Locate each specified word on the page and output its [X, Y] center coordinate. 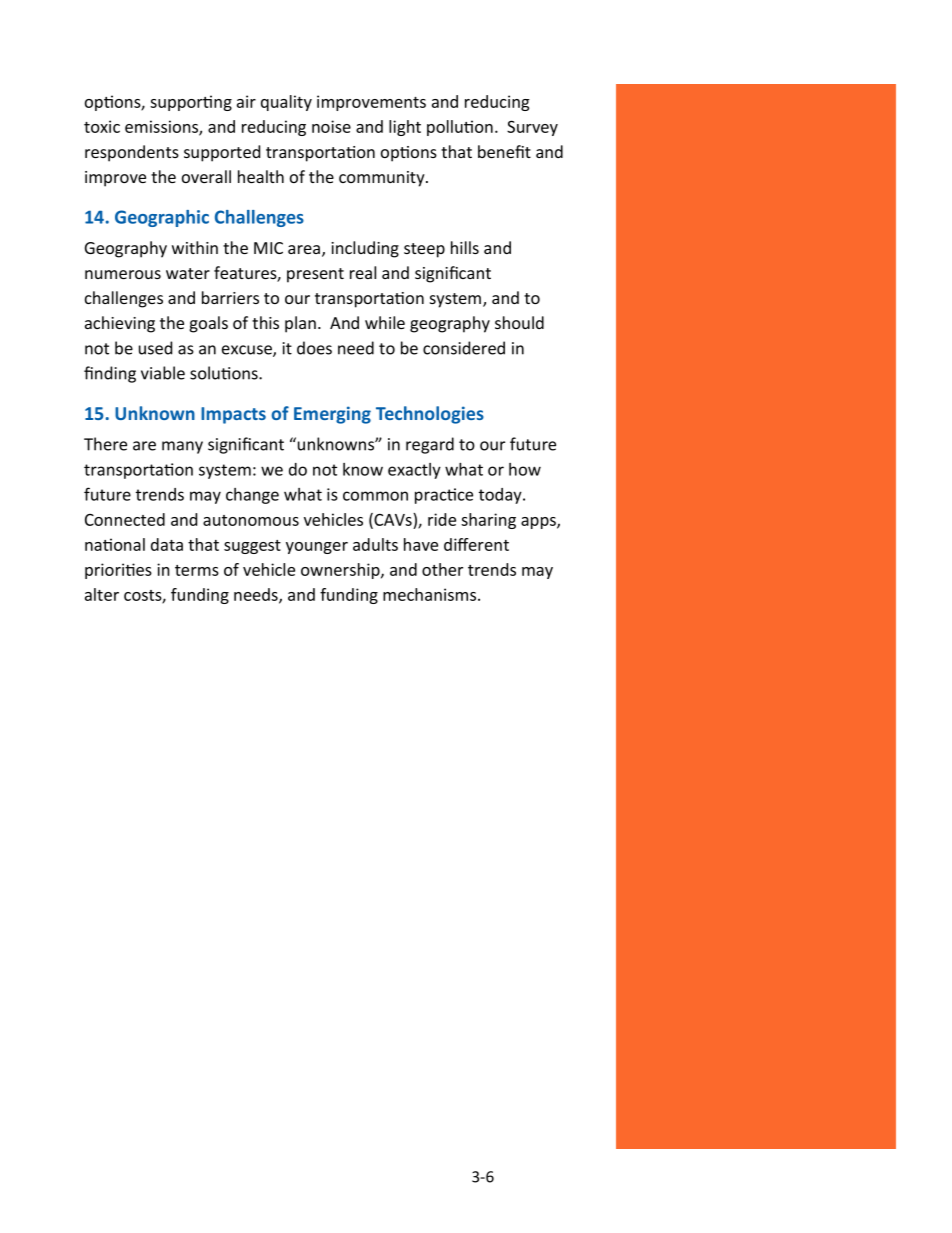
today [501, 496]
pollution [460, 128]
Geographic [162, 218]
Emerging [332, 415]
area [305, 251]
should [519, 322]
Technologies [430, 415]
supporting [191, 103]
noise [331, 126]
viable [163, 373]
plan [300, 324]
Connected [125, 519]
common [375, 496]
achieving [120, 324]
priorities [118, 571]
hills [465, 247]
